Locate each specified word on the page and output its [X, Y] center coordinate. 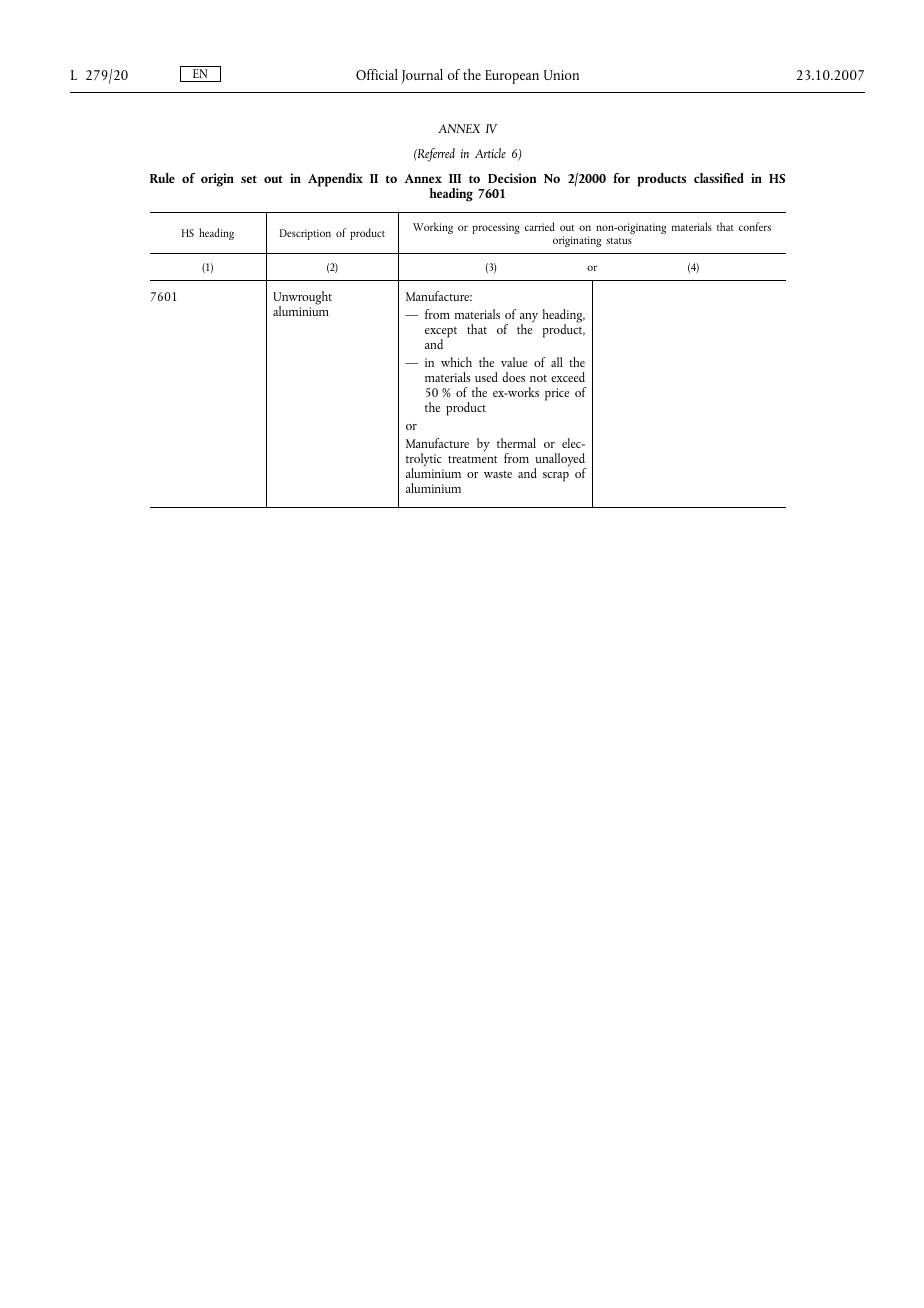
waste [498, 474]
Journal [422, 76]
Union [561, 75]
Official [377, 74]
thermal [516, 443]
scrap [556, 477]
